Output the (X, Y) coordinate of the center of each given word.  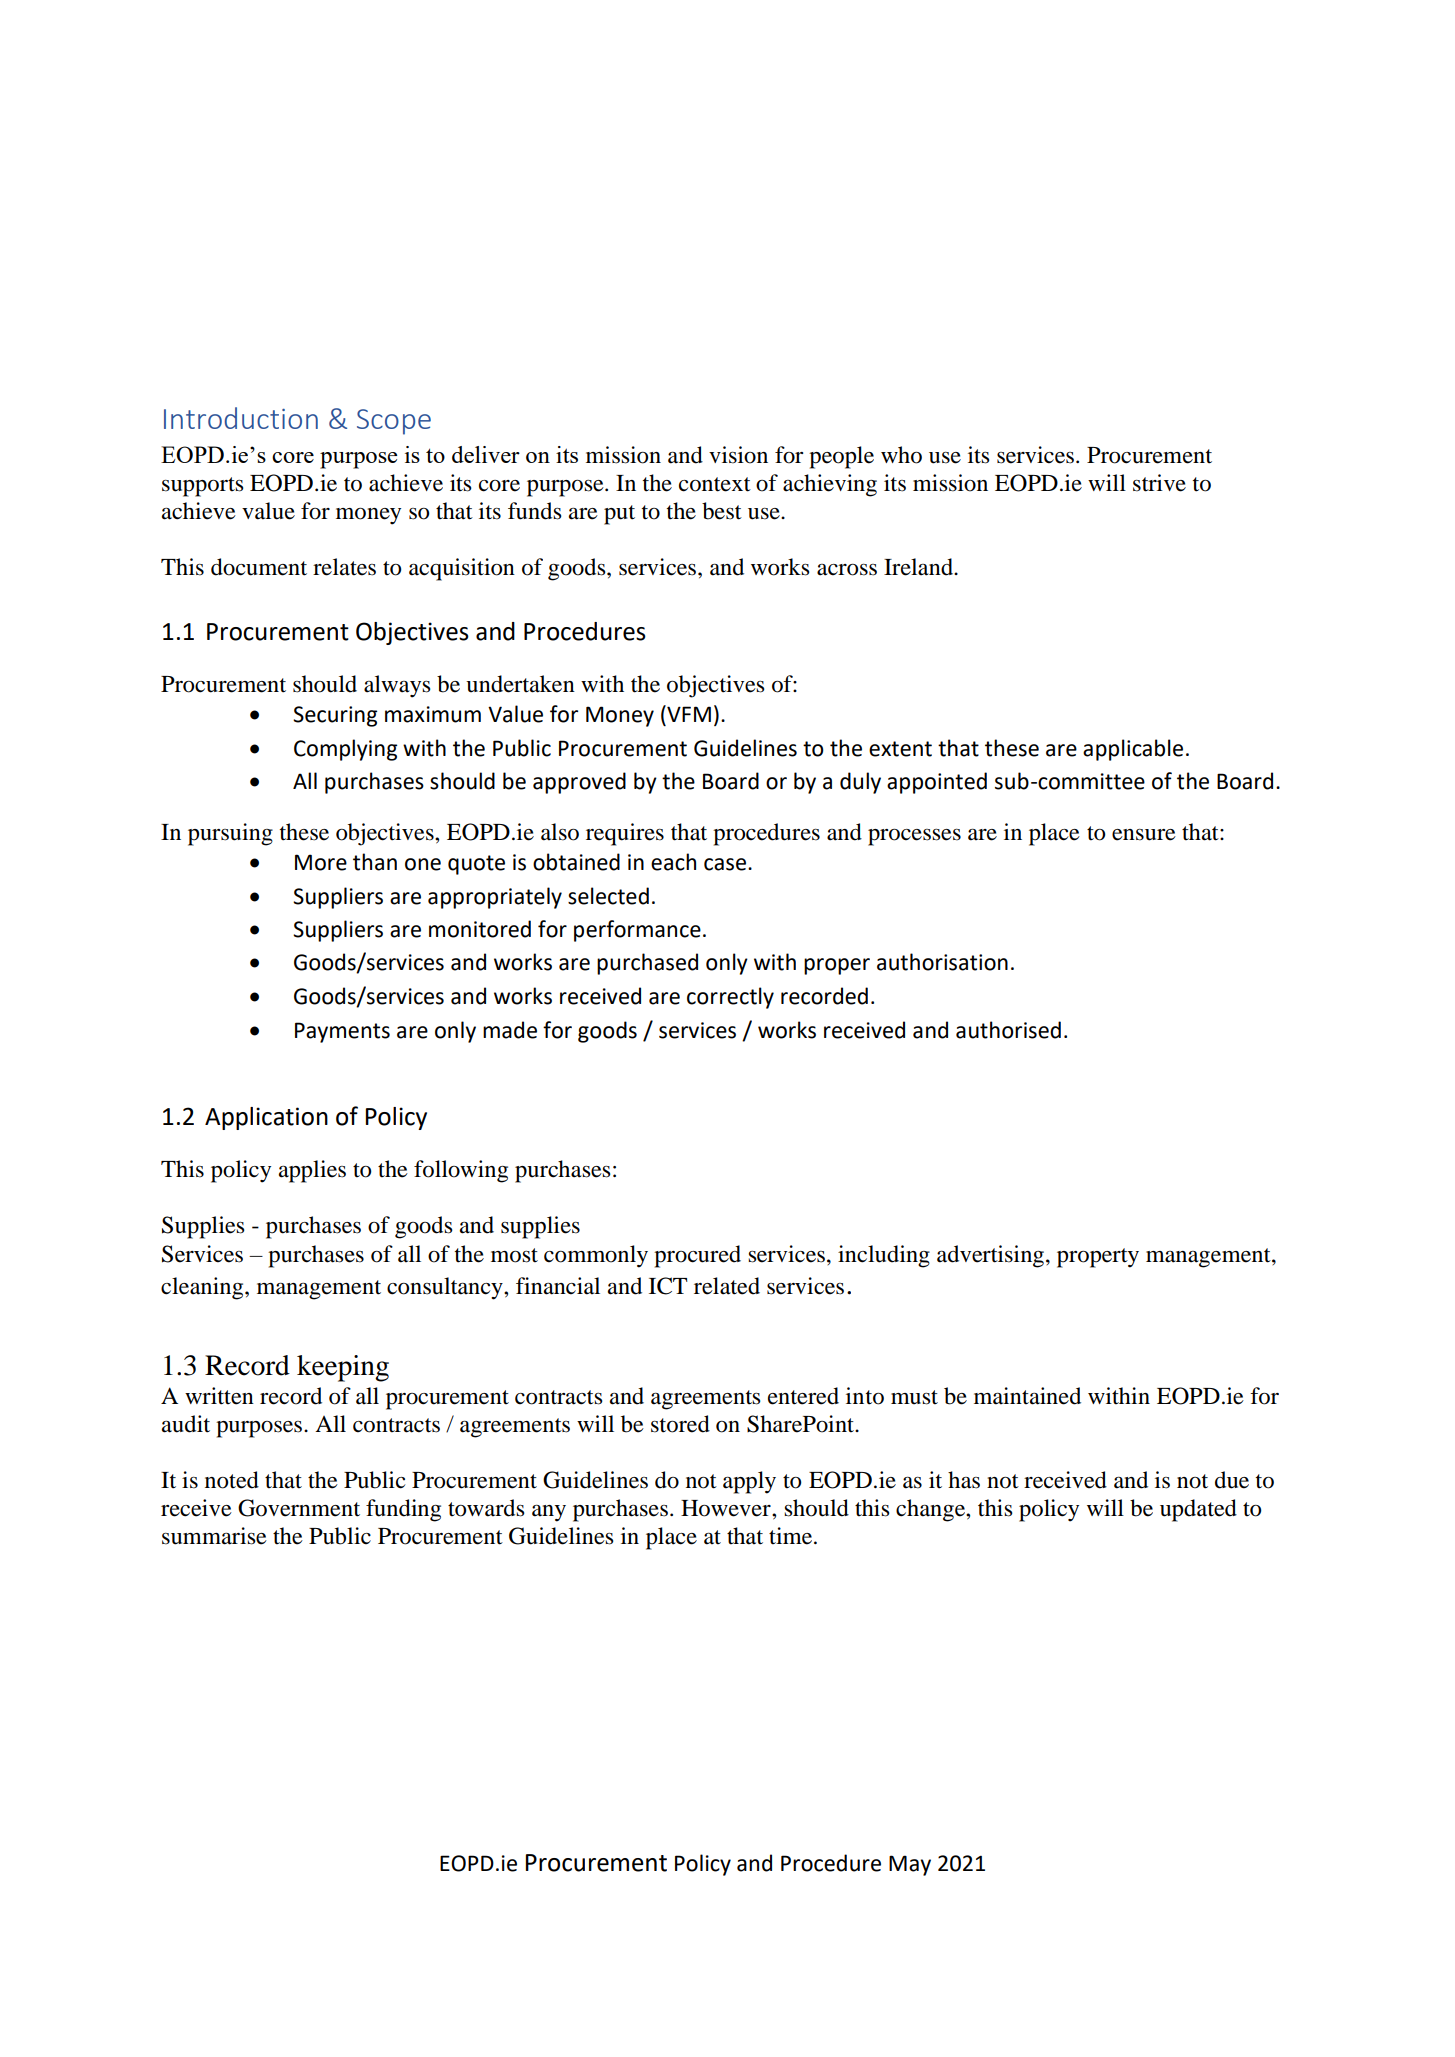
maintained (1027, 1396)
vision (738, 455)
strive (1159, 483)
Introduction (241, 418)
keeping (343, 1368)
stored (680, 1424)
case (726, 864)
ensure (1144, 835)
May (910, 1865)
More (321, 862)
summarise (214, 1536)
